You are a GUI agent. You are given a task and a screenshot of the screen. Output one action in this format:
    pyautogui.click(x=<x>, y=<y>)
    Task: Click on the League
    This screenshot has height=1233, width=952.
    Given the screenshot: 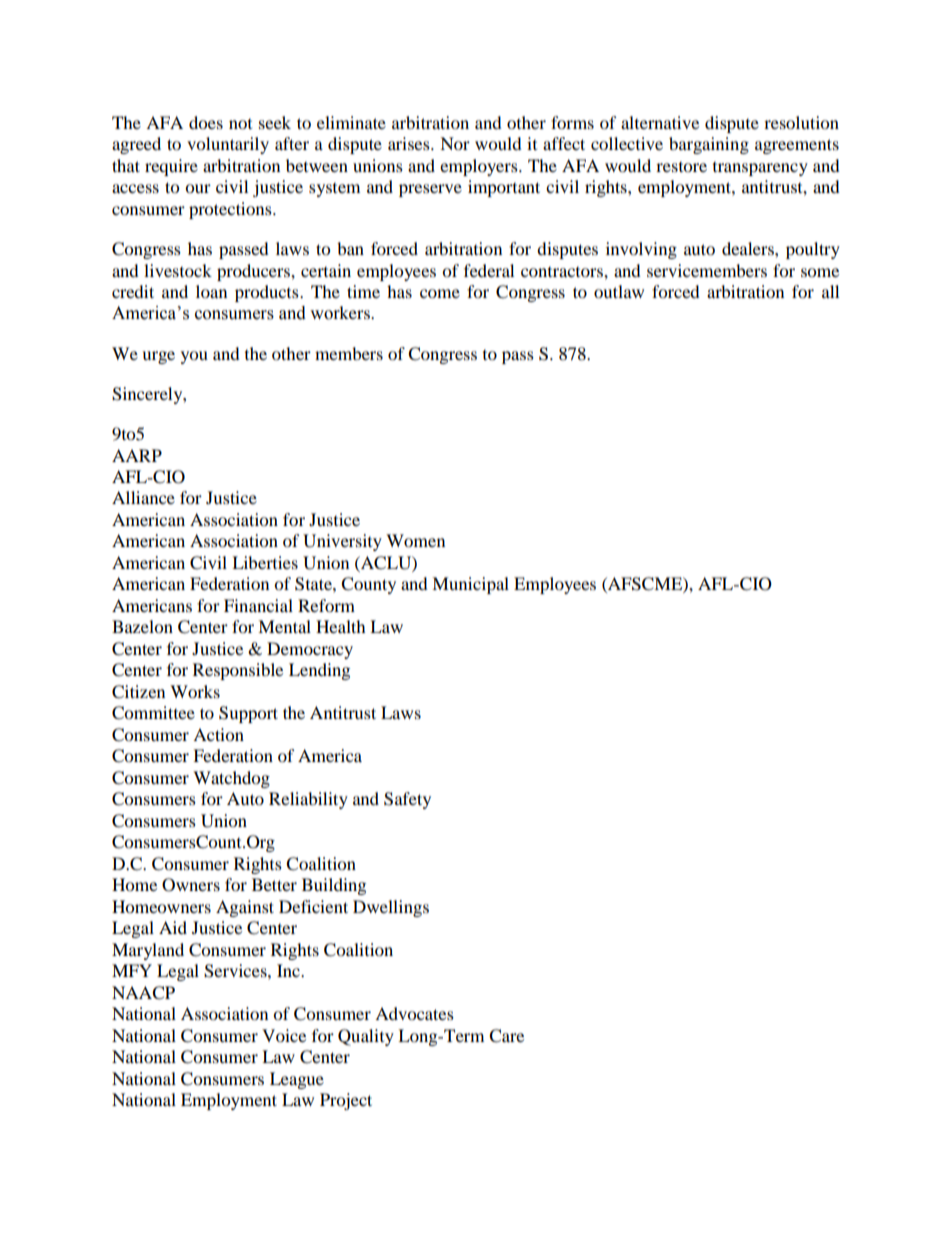 What is the action you would take?
    pyautogui.click(x=297, y=1080)
